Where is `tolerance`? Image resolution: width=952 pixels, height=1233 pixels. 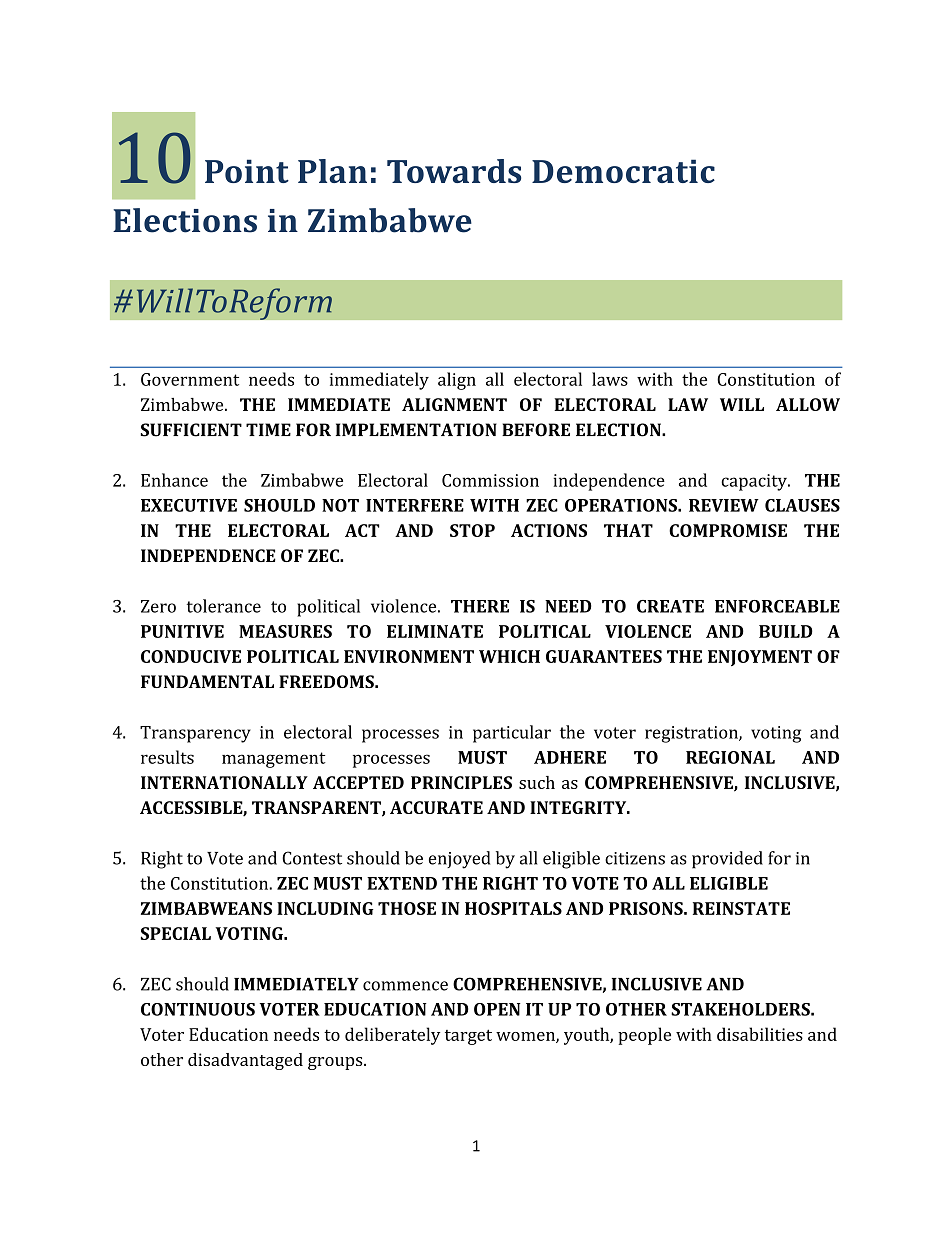 tolerance is located at coordinates (224, 606).
